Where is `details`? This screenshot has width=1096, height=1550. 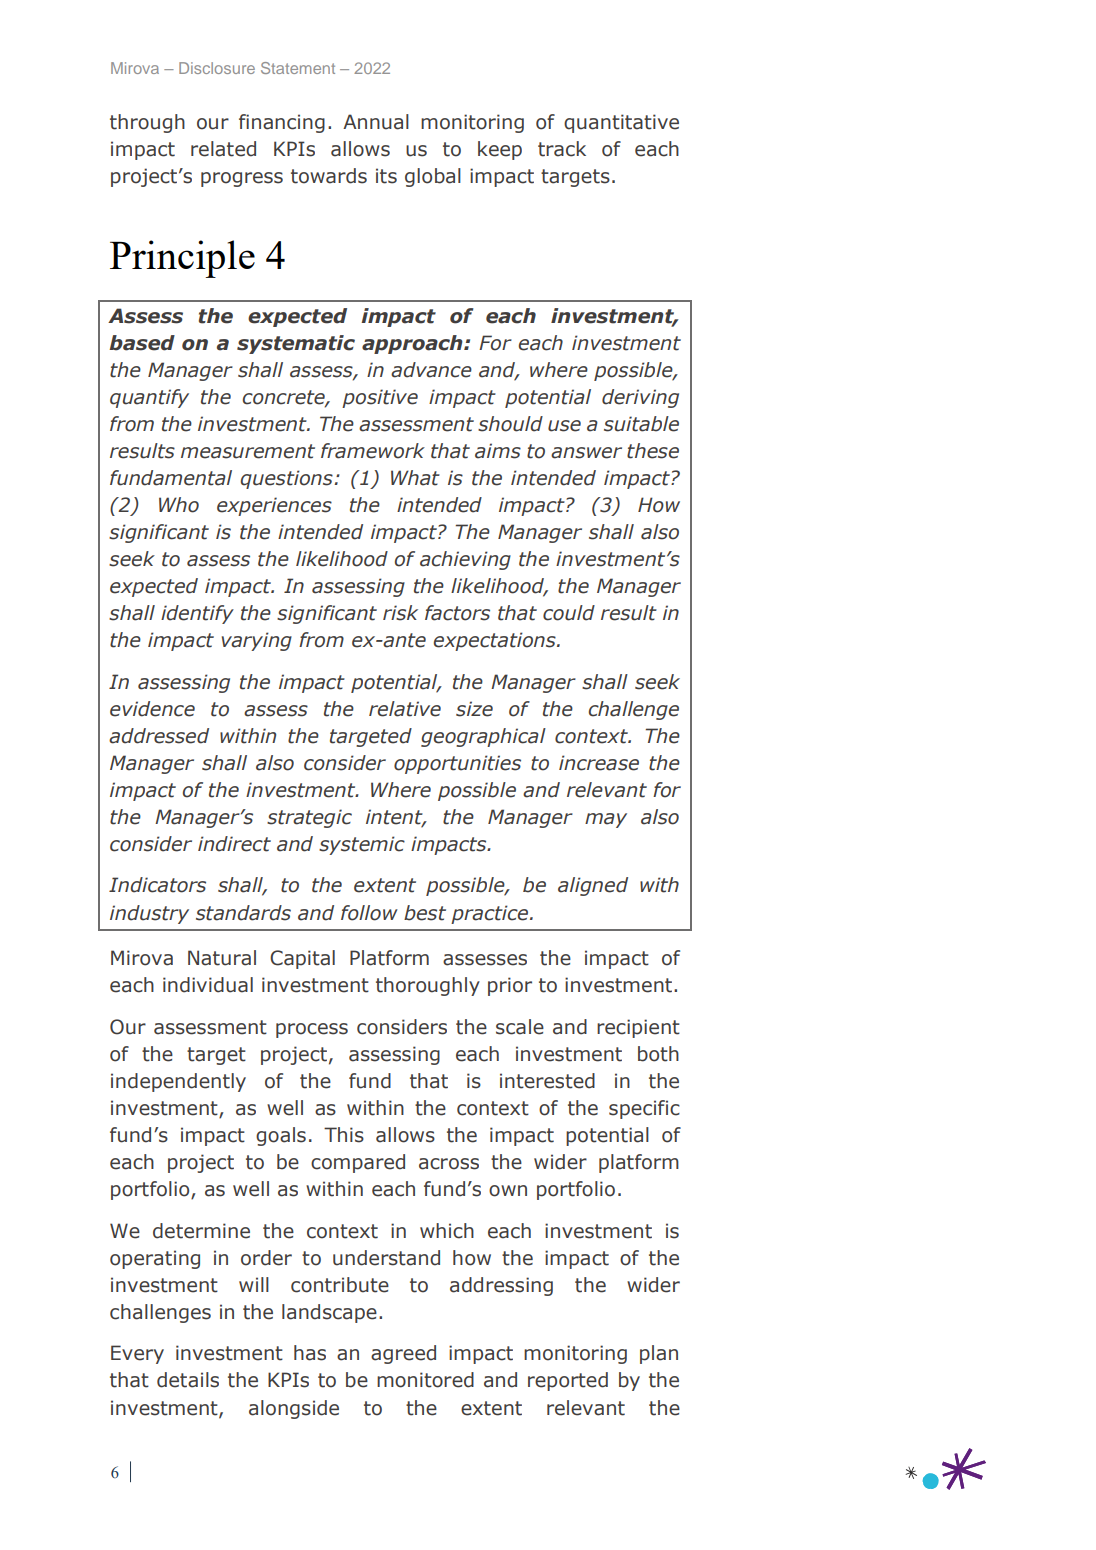 details is located at coordinates (188, 1380).
